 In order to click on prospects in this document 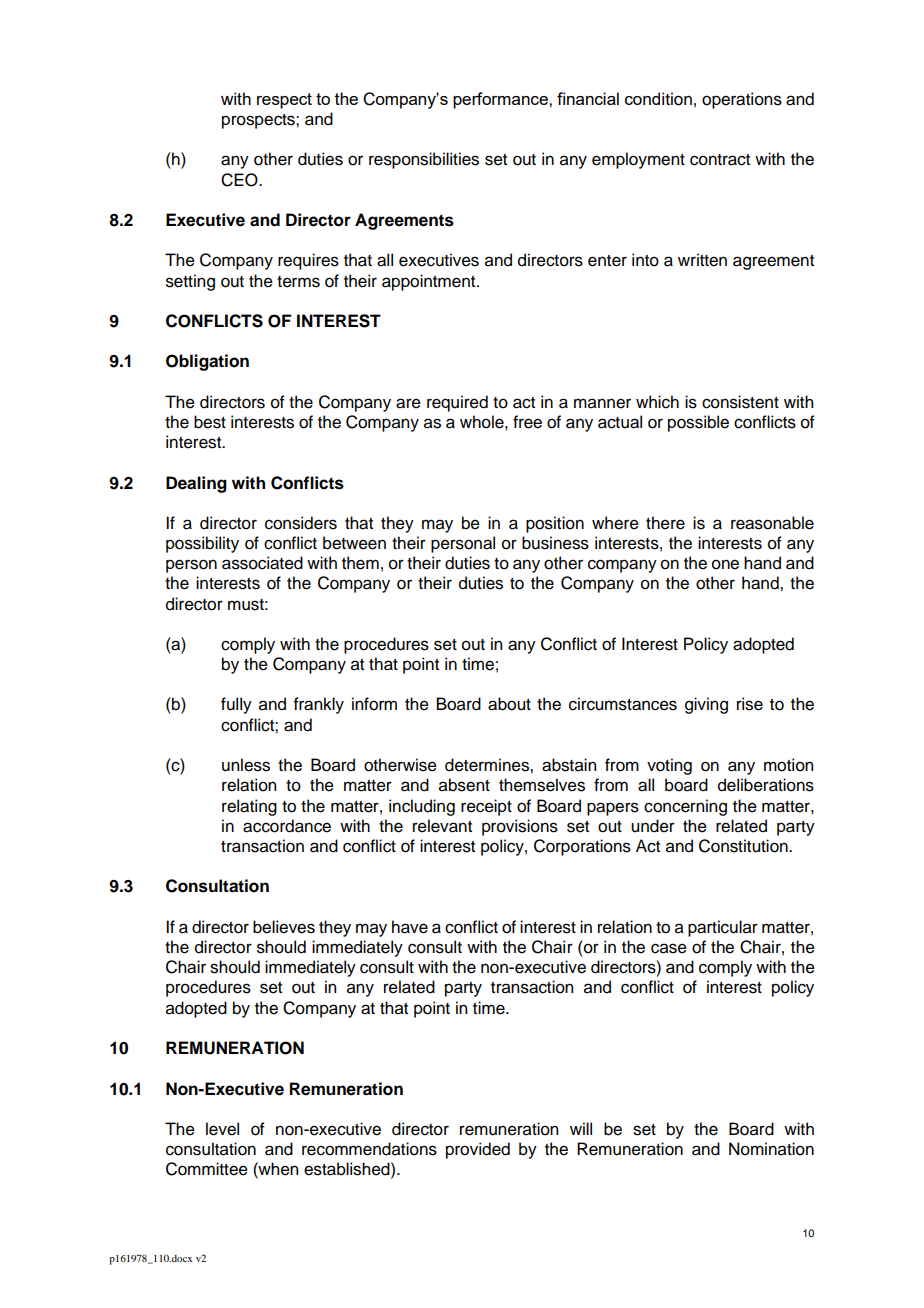, I will do `click(259, 121)`.
